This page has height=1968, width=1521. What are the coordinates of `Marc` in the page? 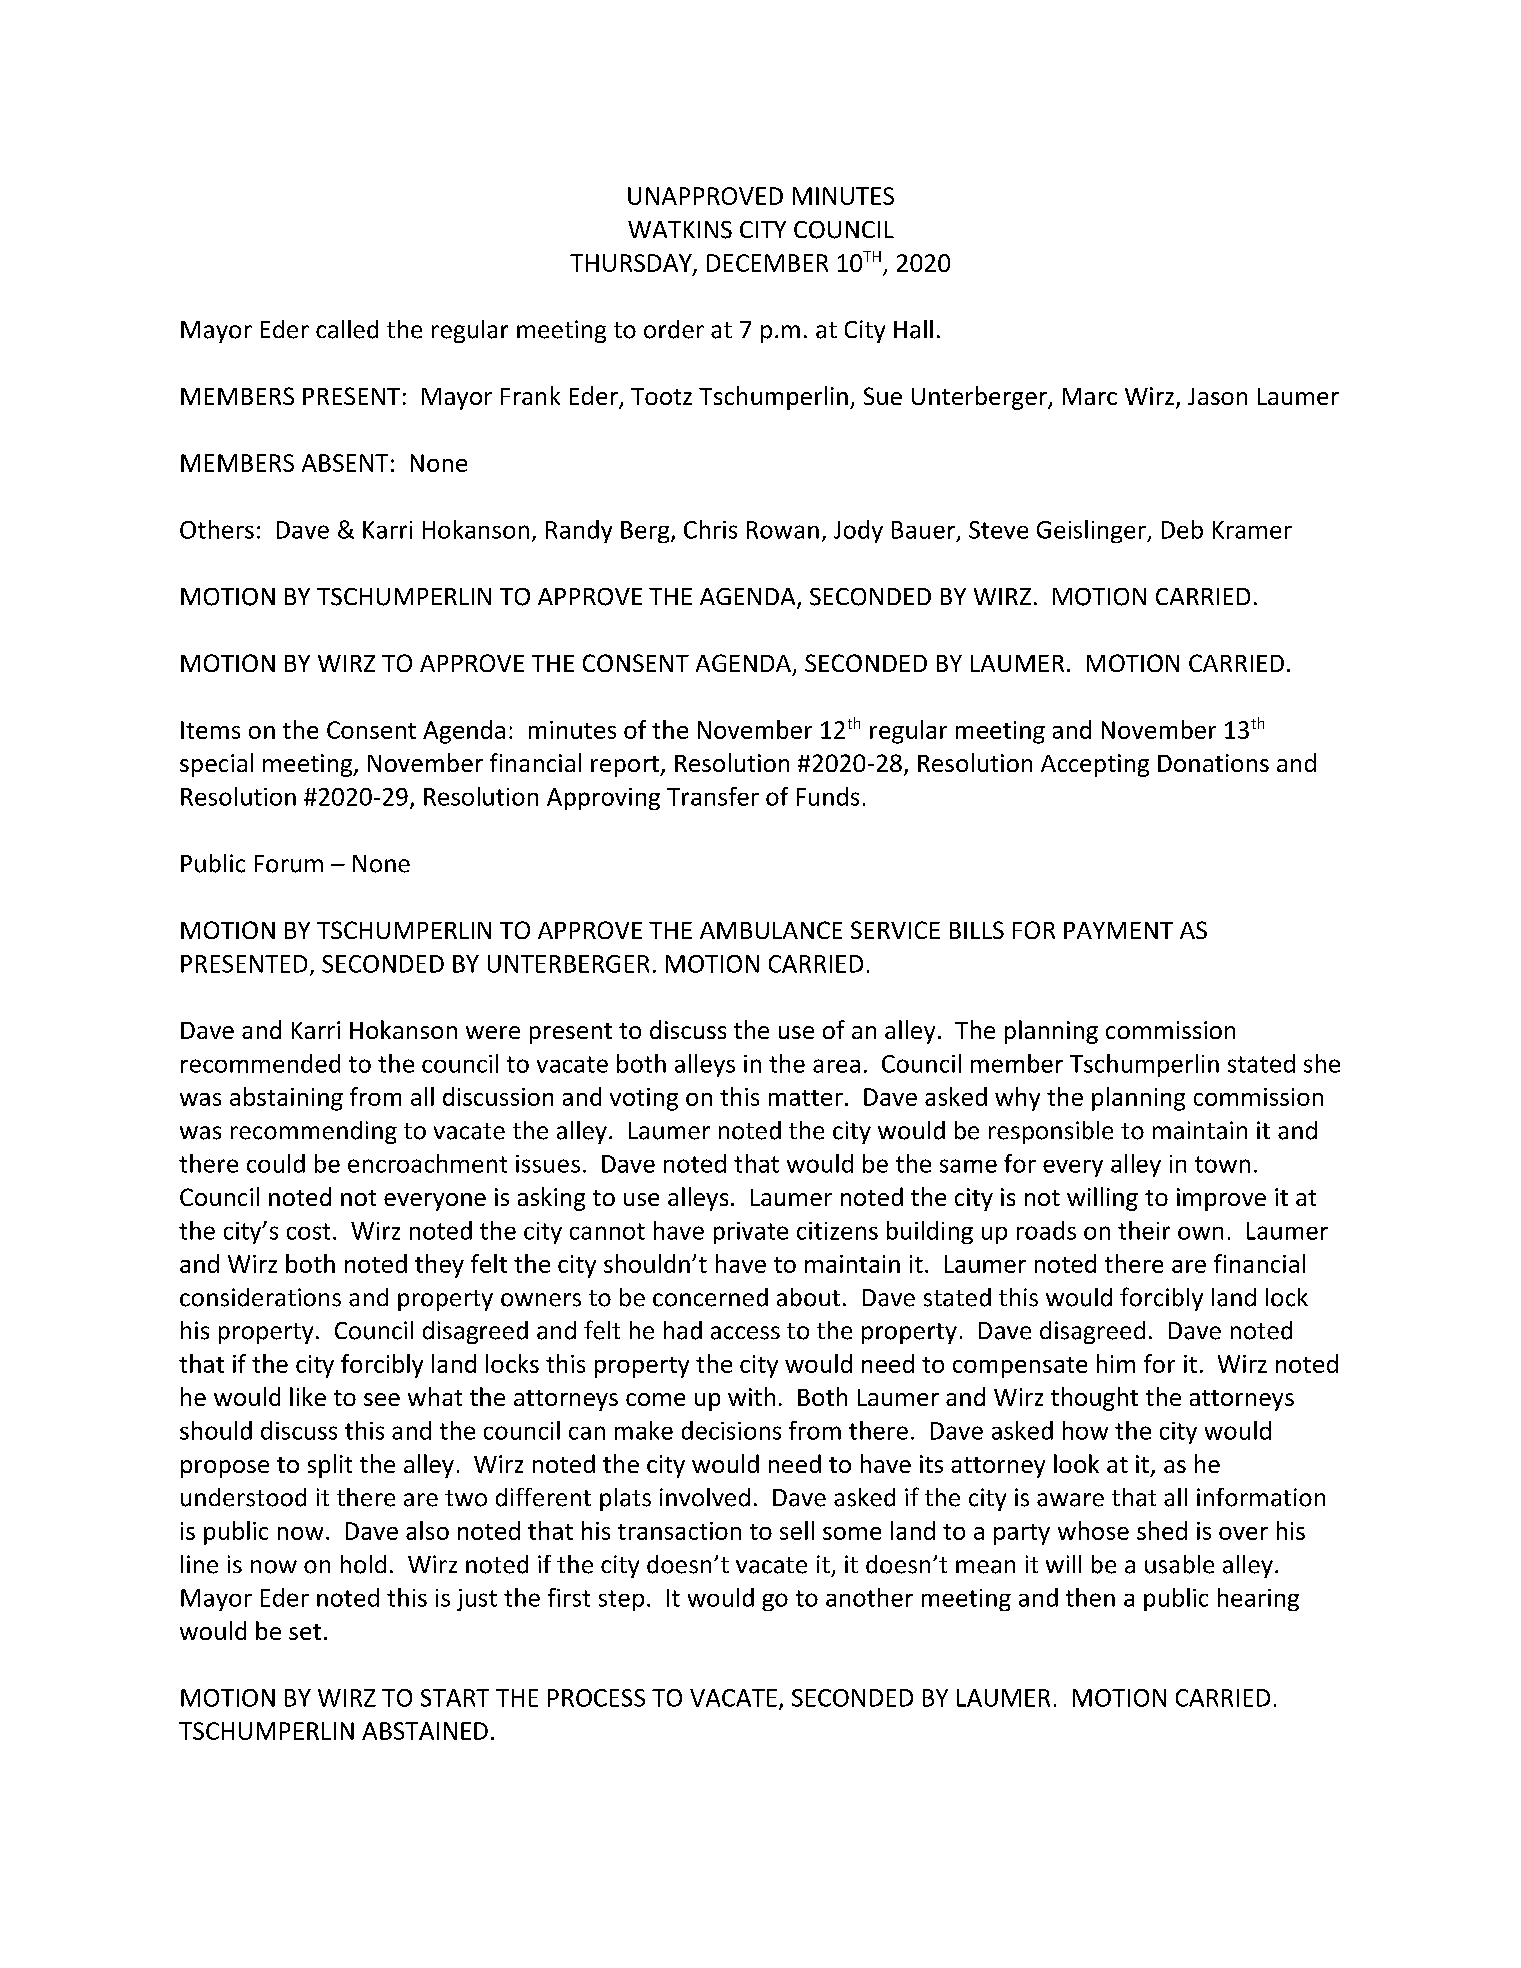 It's located at (1090, 396).
